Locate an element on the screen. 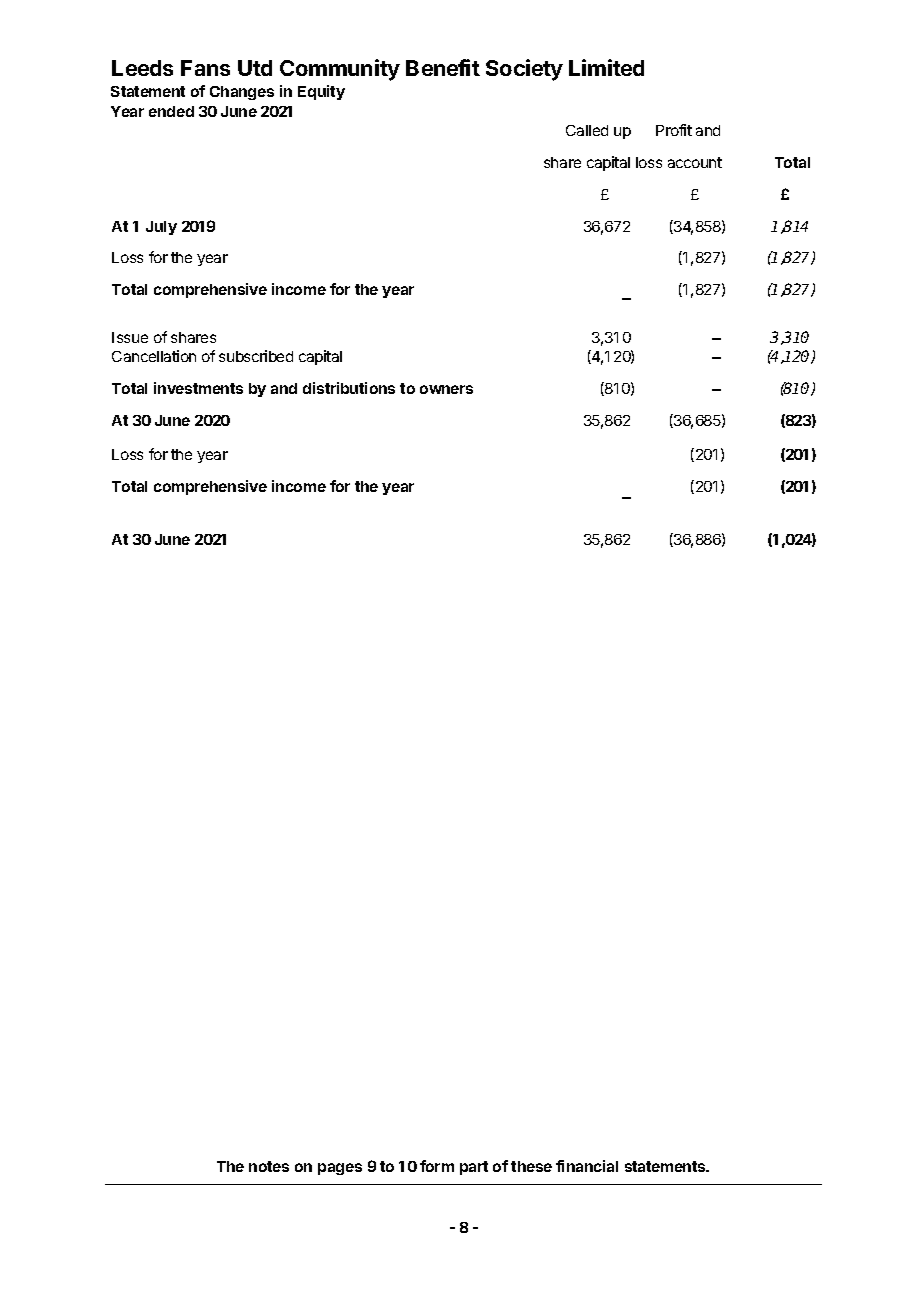  Called is located at coordinates (587, 130).
